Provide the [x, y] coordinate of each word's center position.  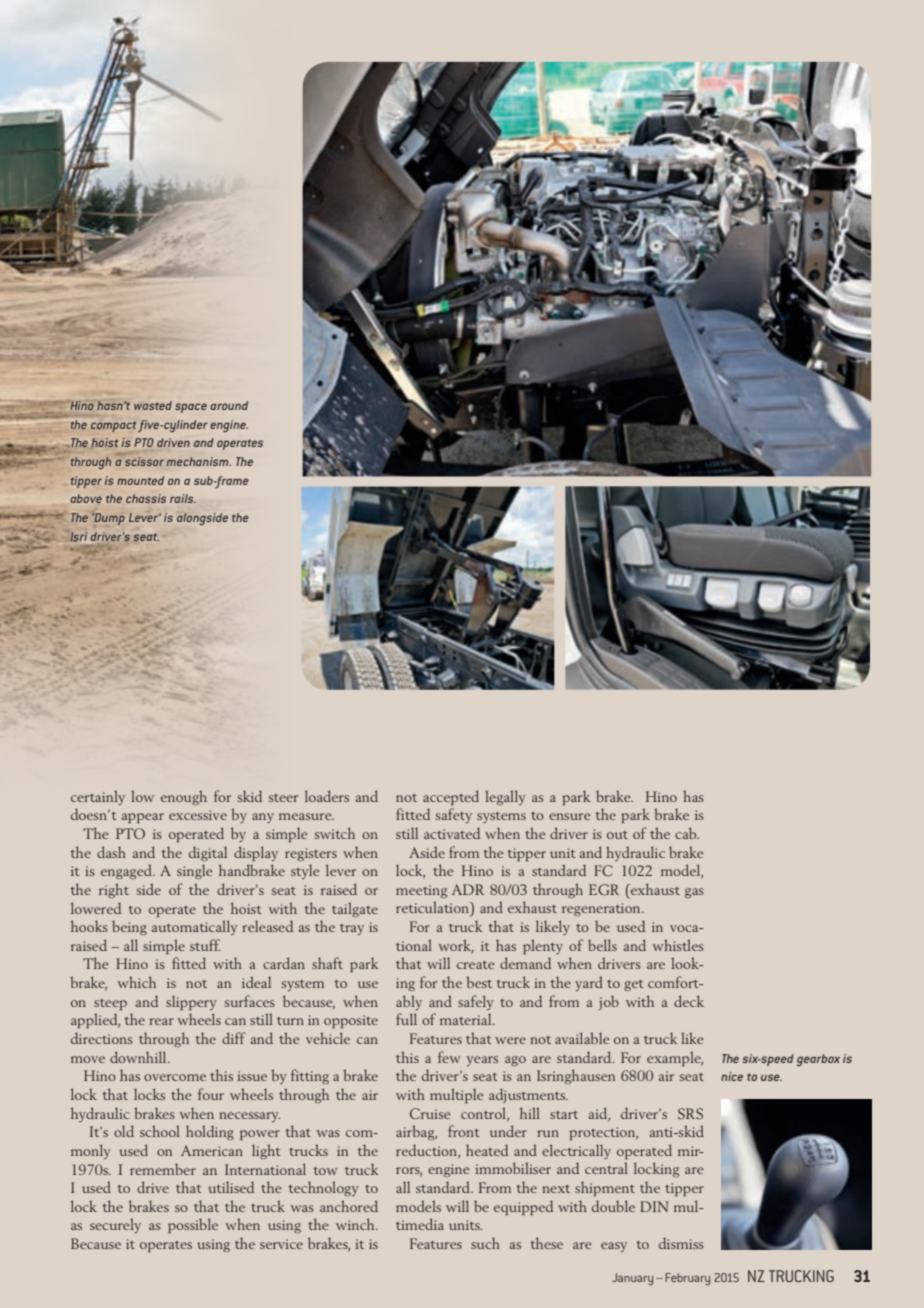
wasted [153, 405]
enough [184, 797]
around [229, 405]
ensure [570, 816]
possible [193, 1225]
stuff [205, 945]
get [634, 985]
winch [356, 1224]
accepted [451, 797]
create [476, 965]
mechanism [198, 461]
